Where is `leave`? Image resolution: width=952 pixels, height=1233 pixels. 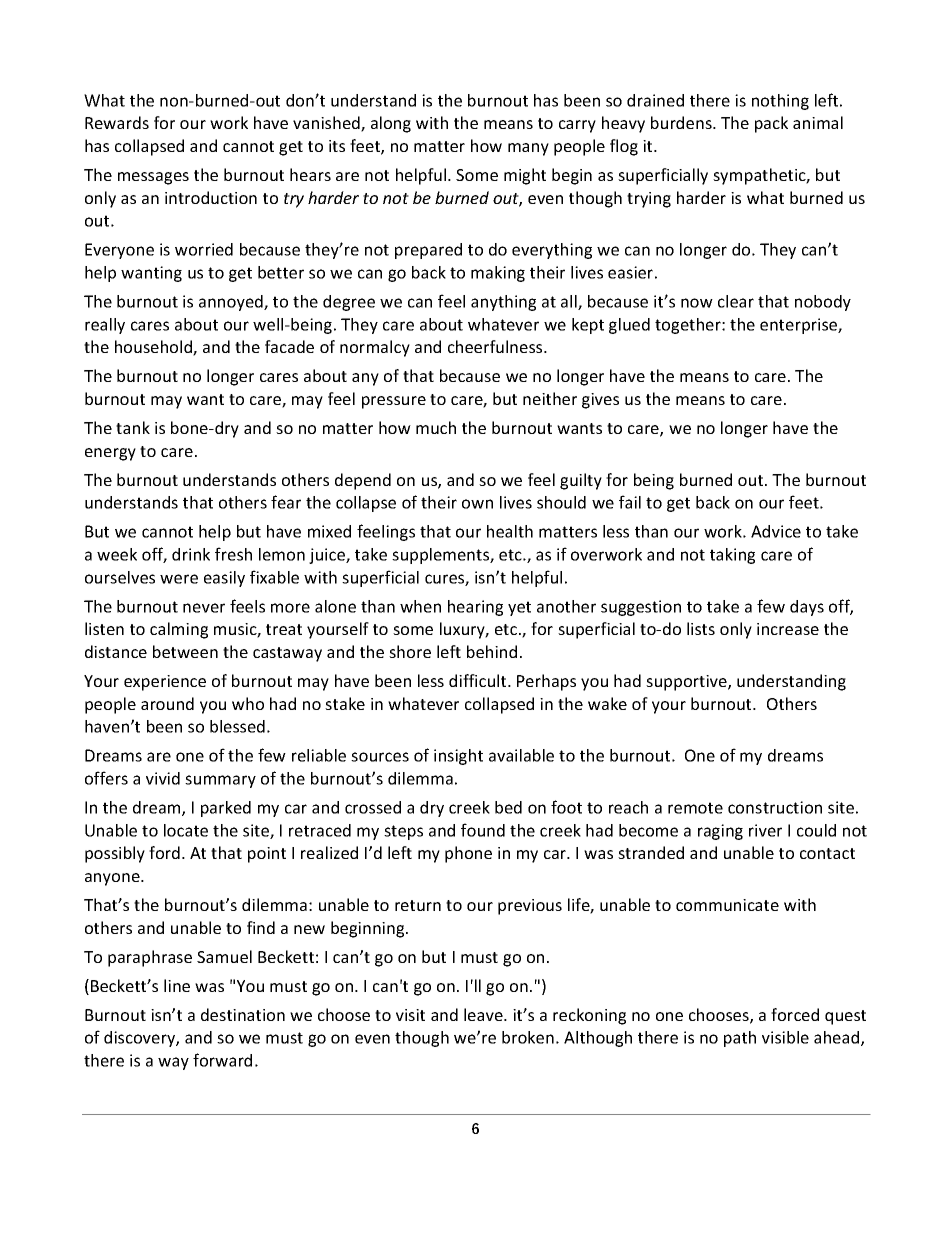 leave is located at coordinates (484, 1014).
